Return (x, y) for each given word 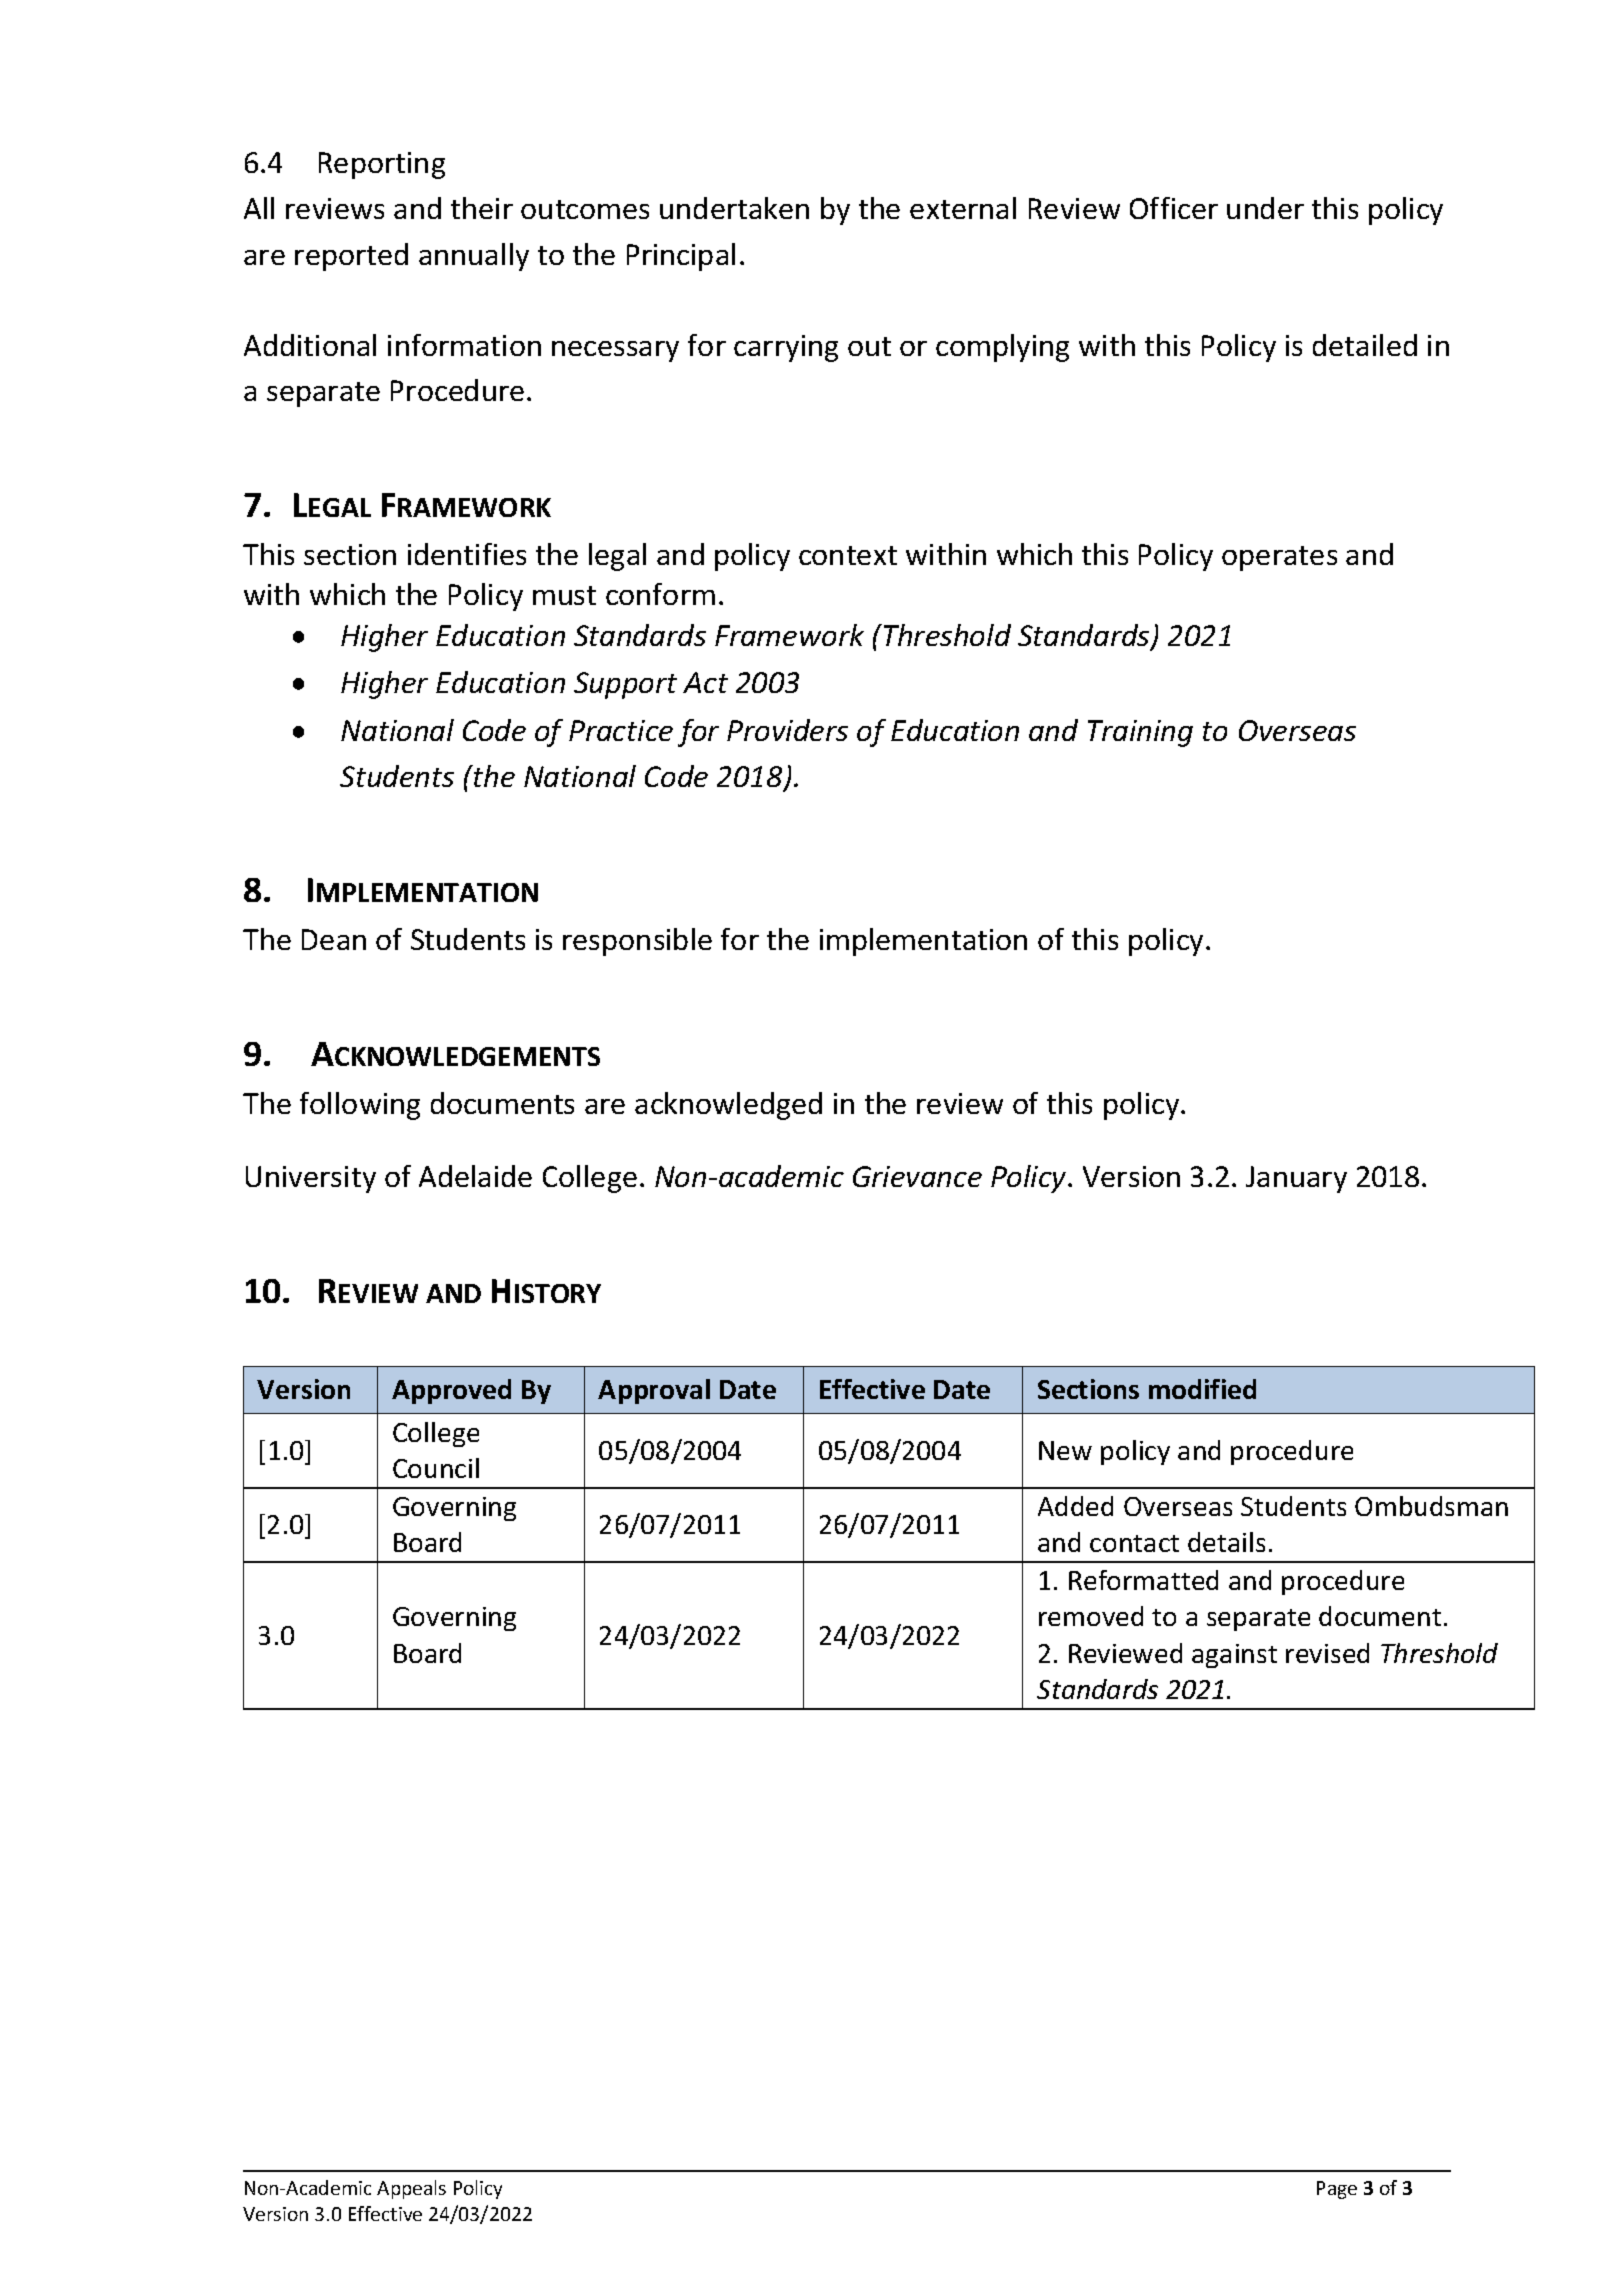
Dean (334, 939)
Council (436, 1468)
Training (1140, 733)
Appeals (411, 2189)
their (482, 208)
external (963, 208)
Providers (787, 730)
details (1226, 1542)
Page (1337, 2190)
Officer (1174, 208)
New (1065, 1450)
